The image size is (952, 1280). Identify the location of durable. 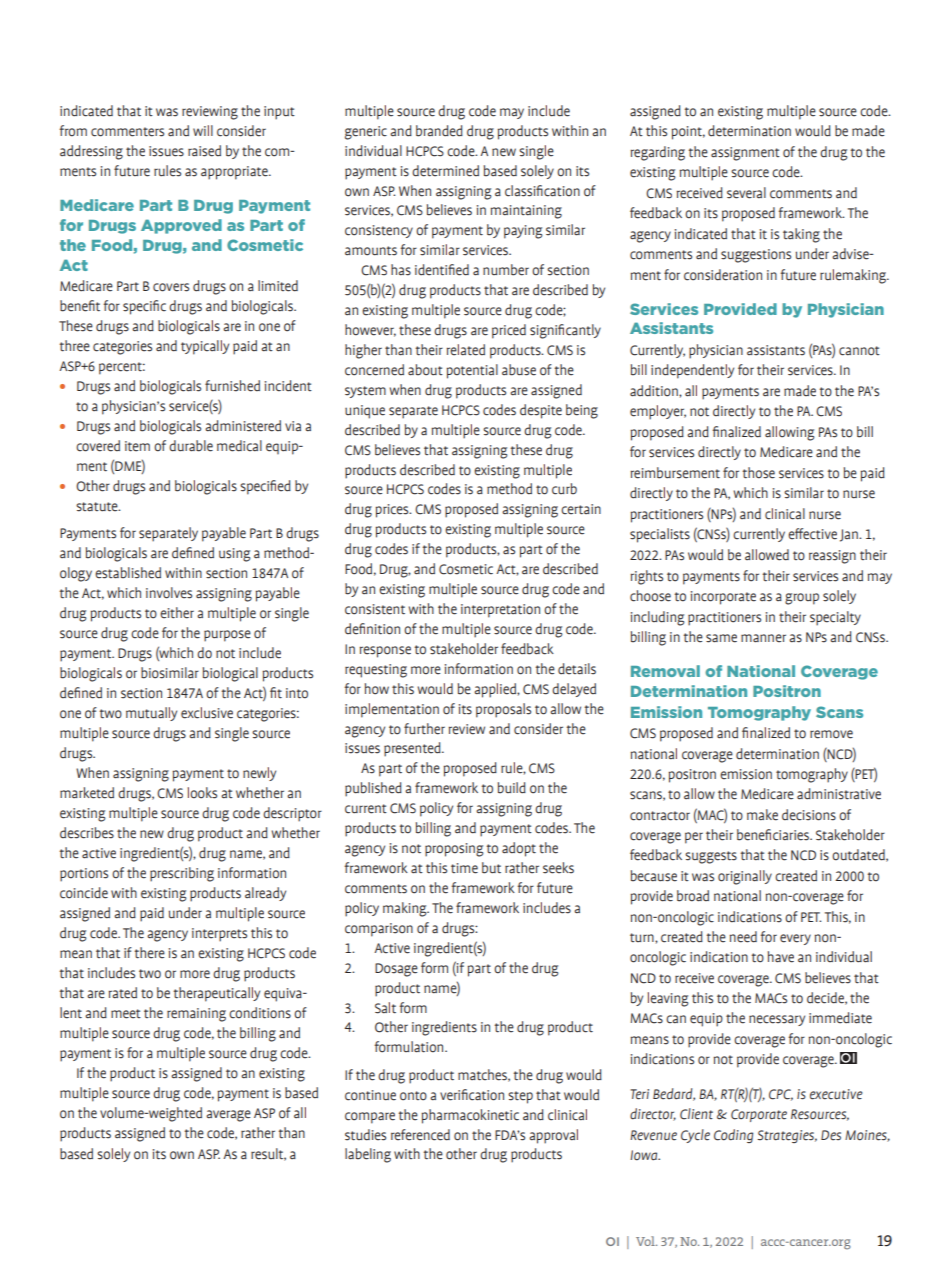
(191, 446).
